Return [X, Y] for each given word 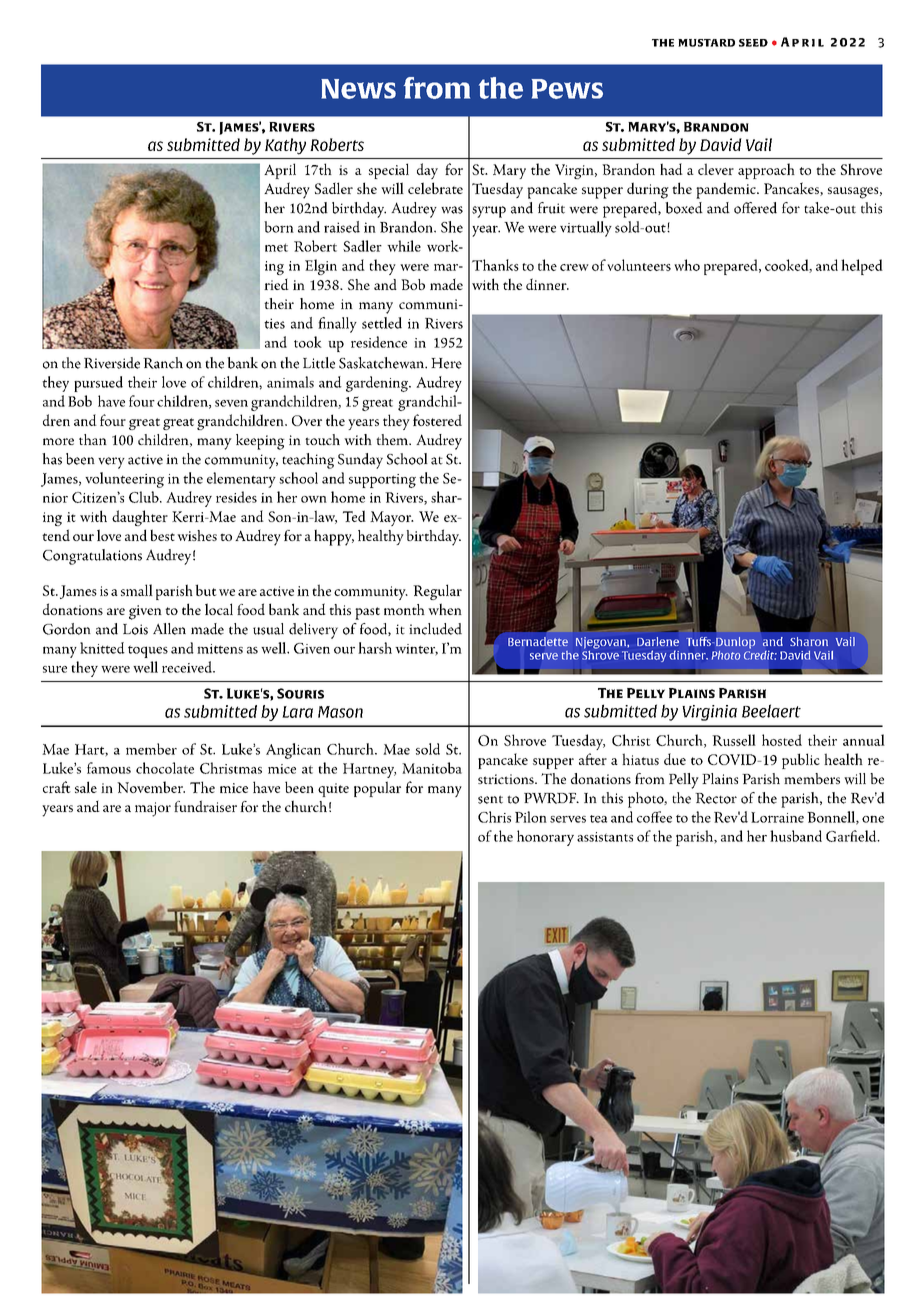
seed [753, 43]
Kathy [285, 146]
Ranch [163, 363]
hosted [782, 740]
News [358, 89]
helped [862, 267]
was [452, 210]
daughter [140, 518]
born [279, 227]
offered [755, 208]
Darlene [658, 641]
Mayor [392, 518]
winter [416, 650]
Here [446, 363]
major [153, 809]
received [188, 667]
